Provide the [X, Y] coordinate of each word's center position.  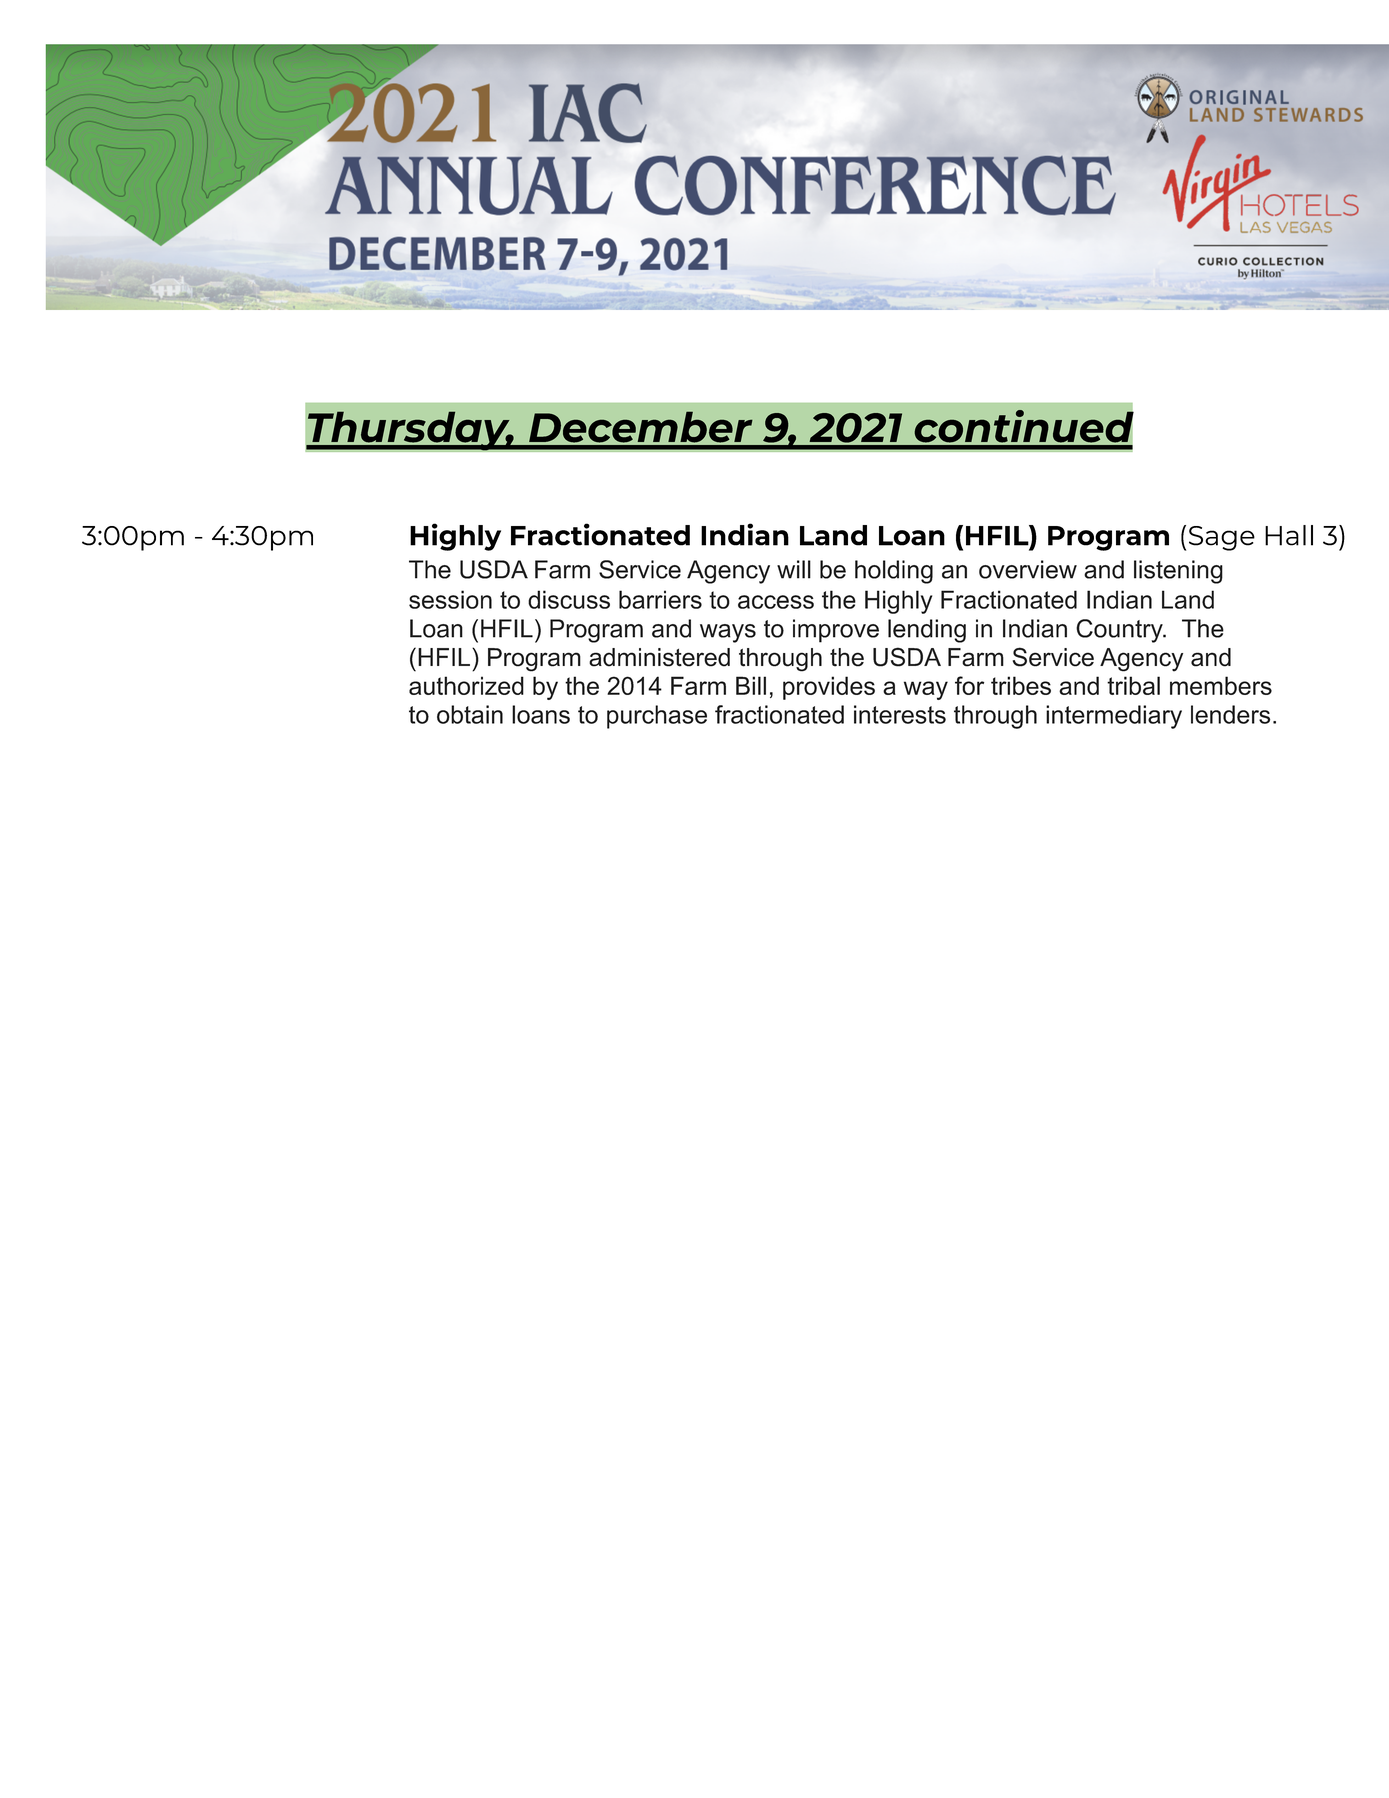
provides [829, 688]
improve [836, 631]
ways [728, 633]
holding [894, 572]
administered [659, 657]
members [1221, 685]
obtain [470, 714]
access [776, 602]
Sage [1222, 538]
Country [1120, 631]
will [794, 569]
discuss [569, 599]
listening [1178, 572]
